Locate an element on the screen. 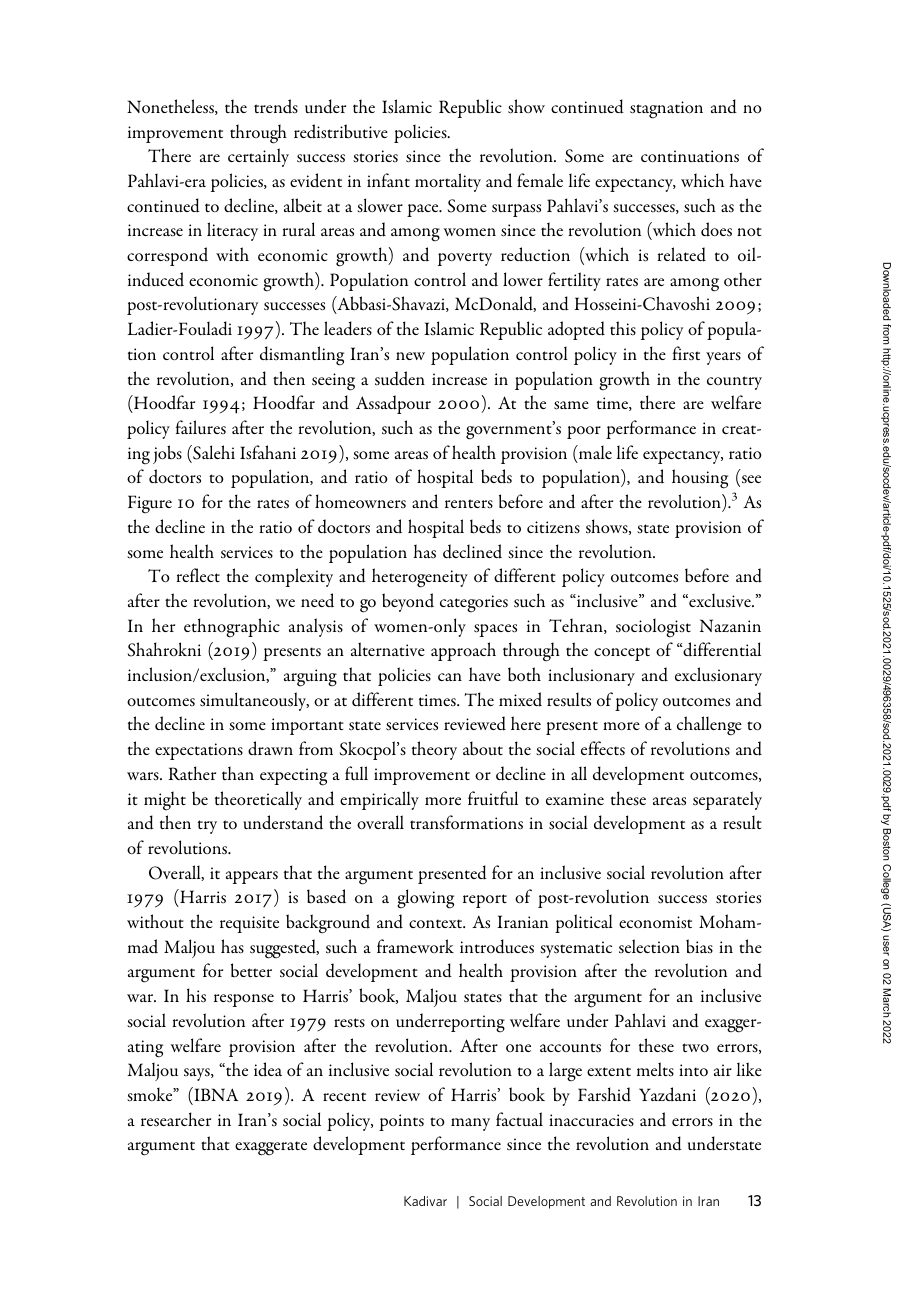 Image resolution: width=924 pixels, height=1307 pixels. certainly is located at coordinates (258, 157).
